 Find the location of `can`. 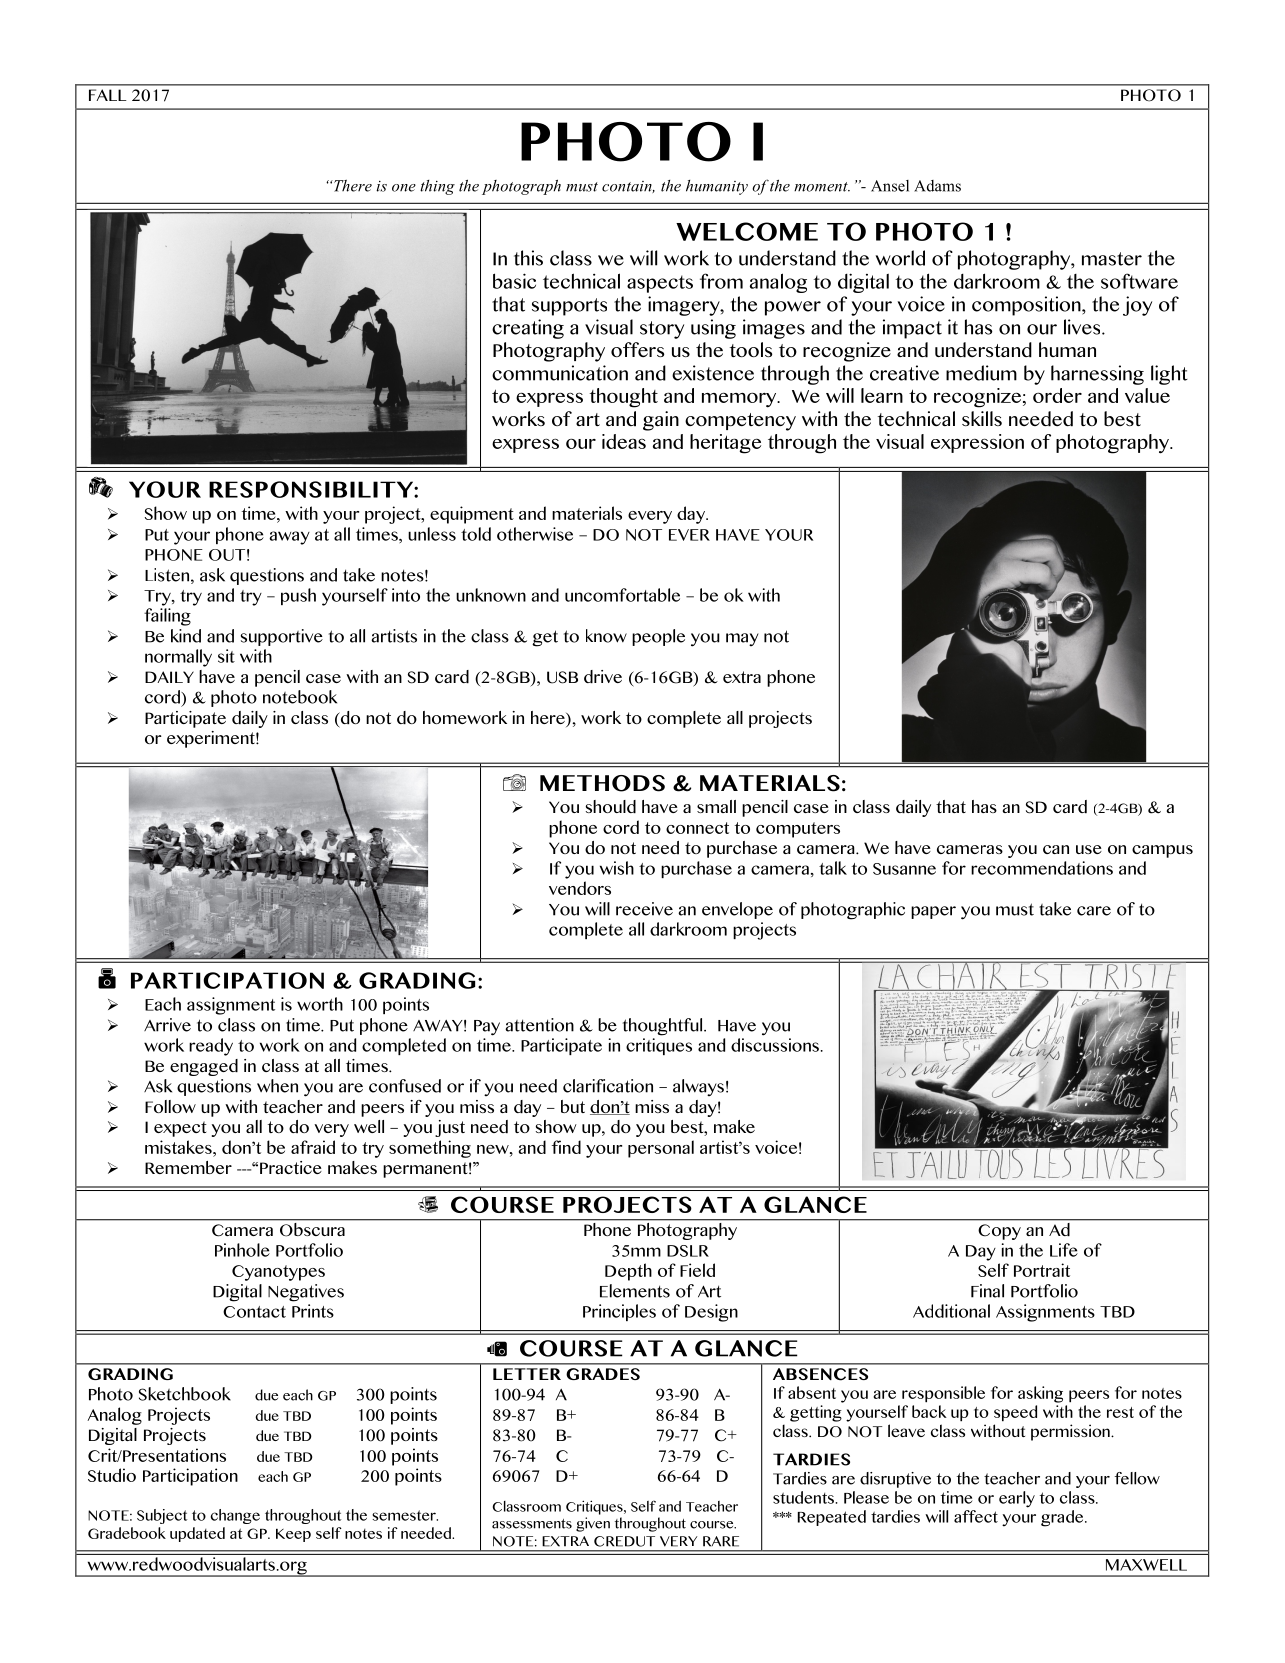

can is located at coordinates (1056, 849).
